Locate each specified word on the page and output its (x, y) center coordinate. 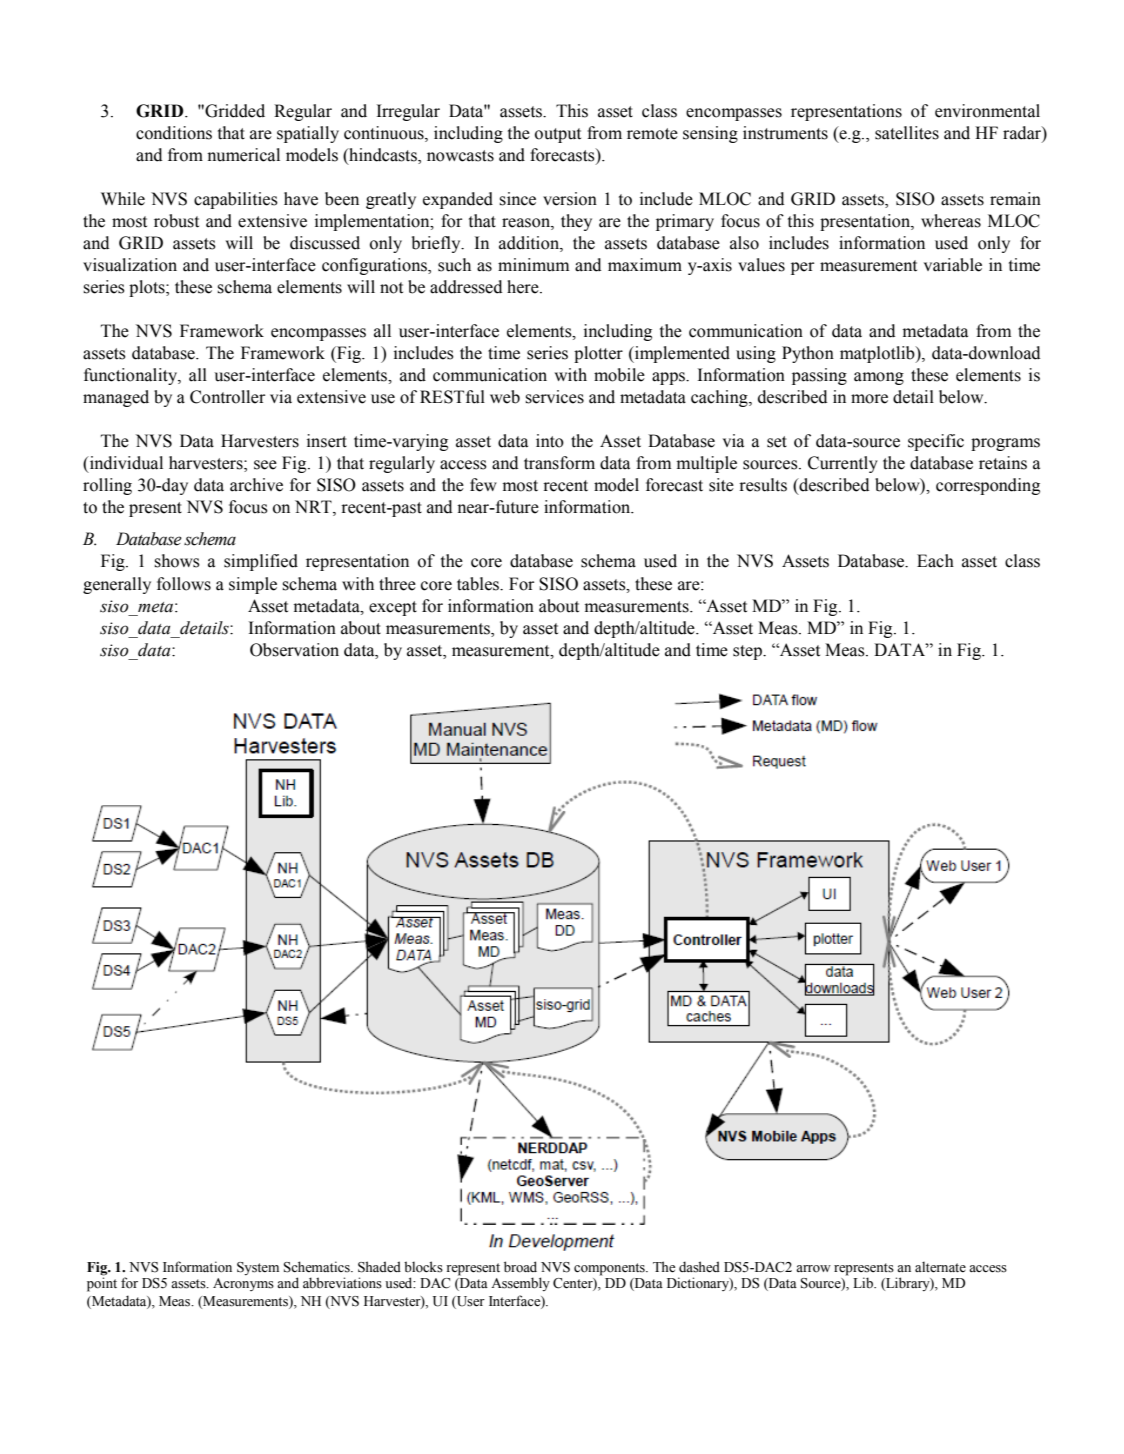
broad (520, 1267)
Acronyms (243, 1284)
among (879, 378)
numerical (243, 155)
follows (184, 584)
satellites (907, 133)
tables (479, 584)
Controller (227, 397)
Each (935, 561)
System (258, 1268)
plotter (598, 354)
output (558, 135)
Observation (294, 650)
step (748, 652)
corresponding (988, 486)
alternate (940, 1267)
